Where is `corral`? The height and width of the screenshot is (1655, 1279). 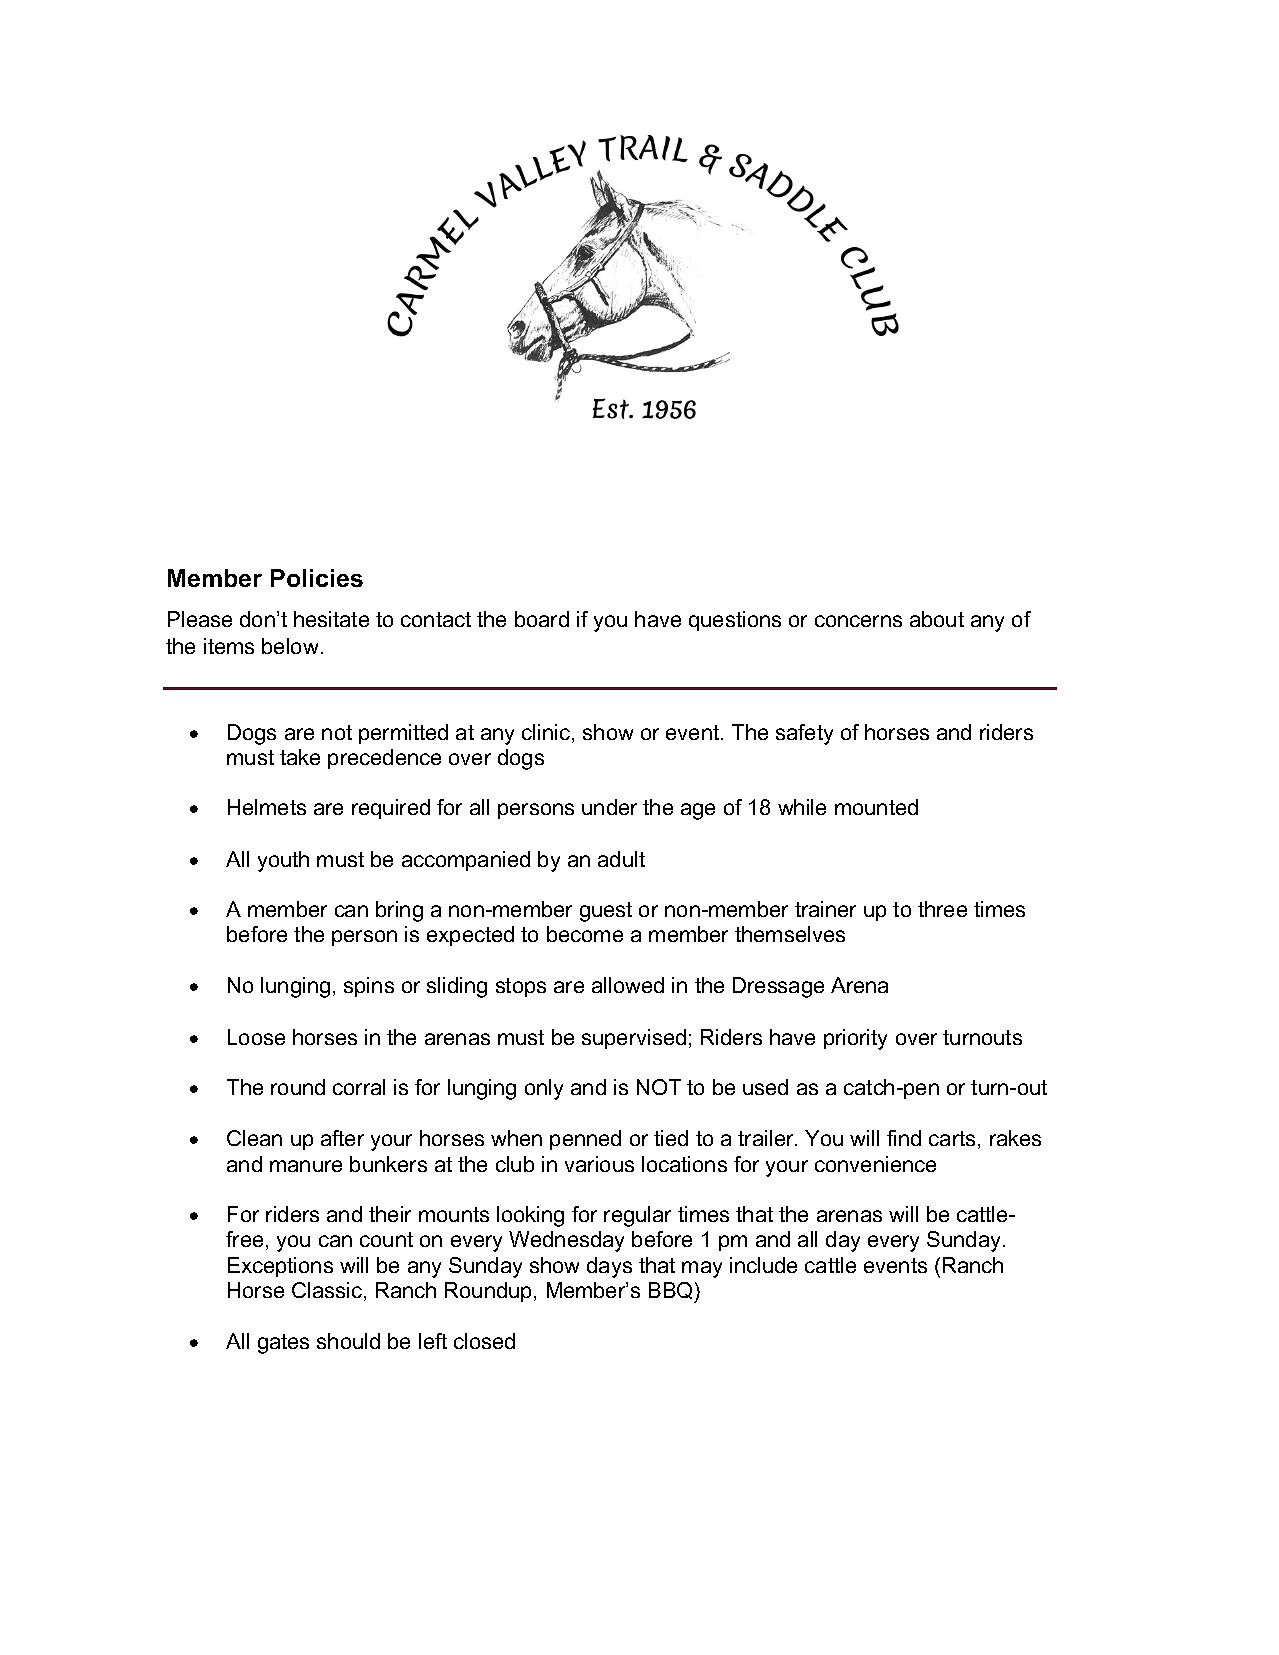 corral is located at coordinates (359, 1087).
